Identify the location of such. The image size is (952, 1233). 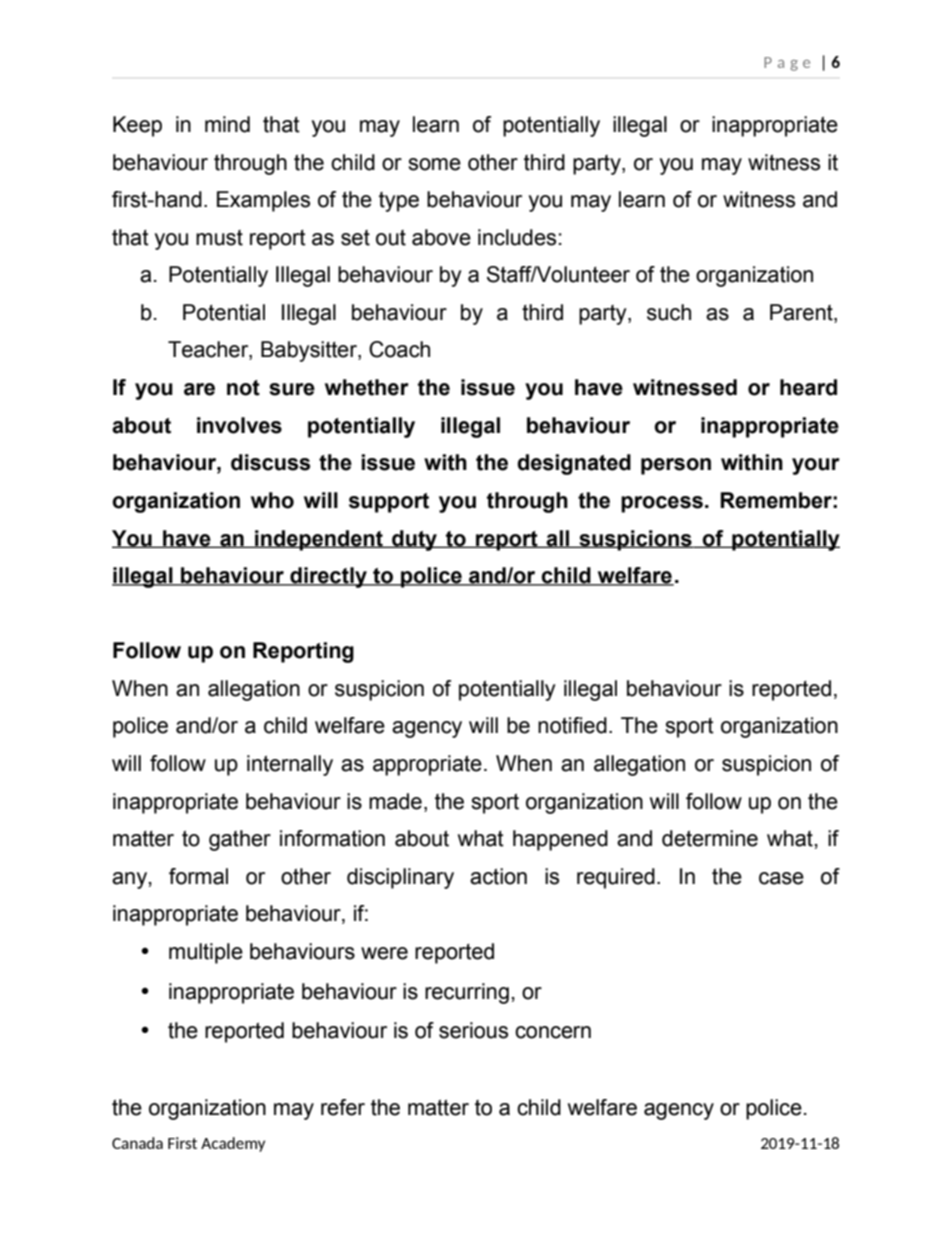
(669, 312).
